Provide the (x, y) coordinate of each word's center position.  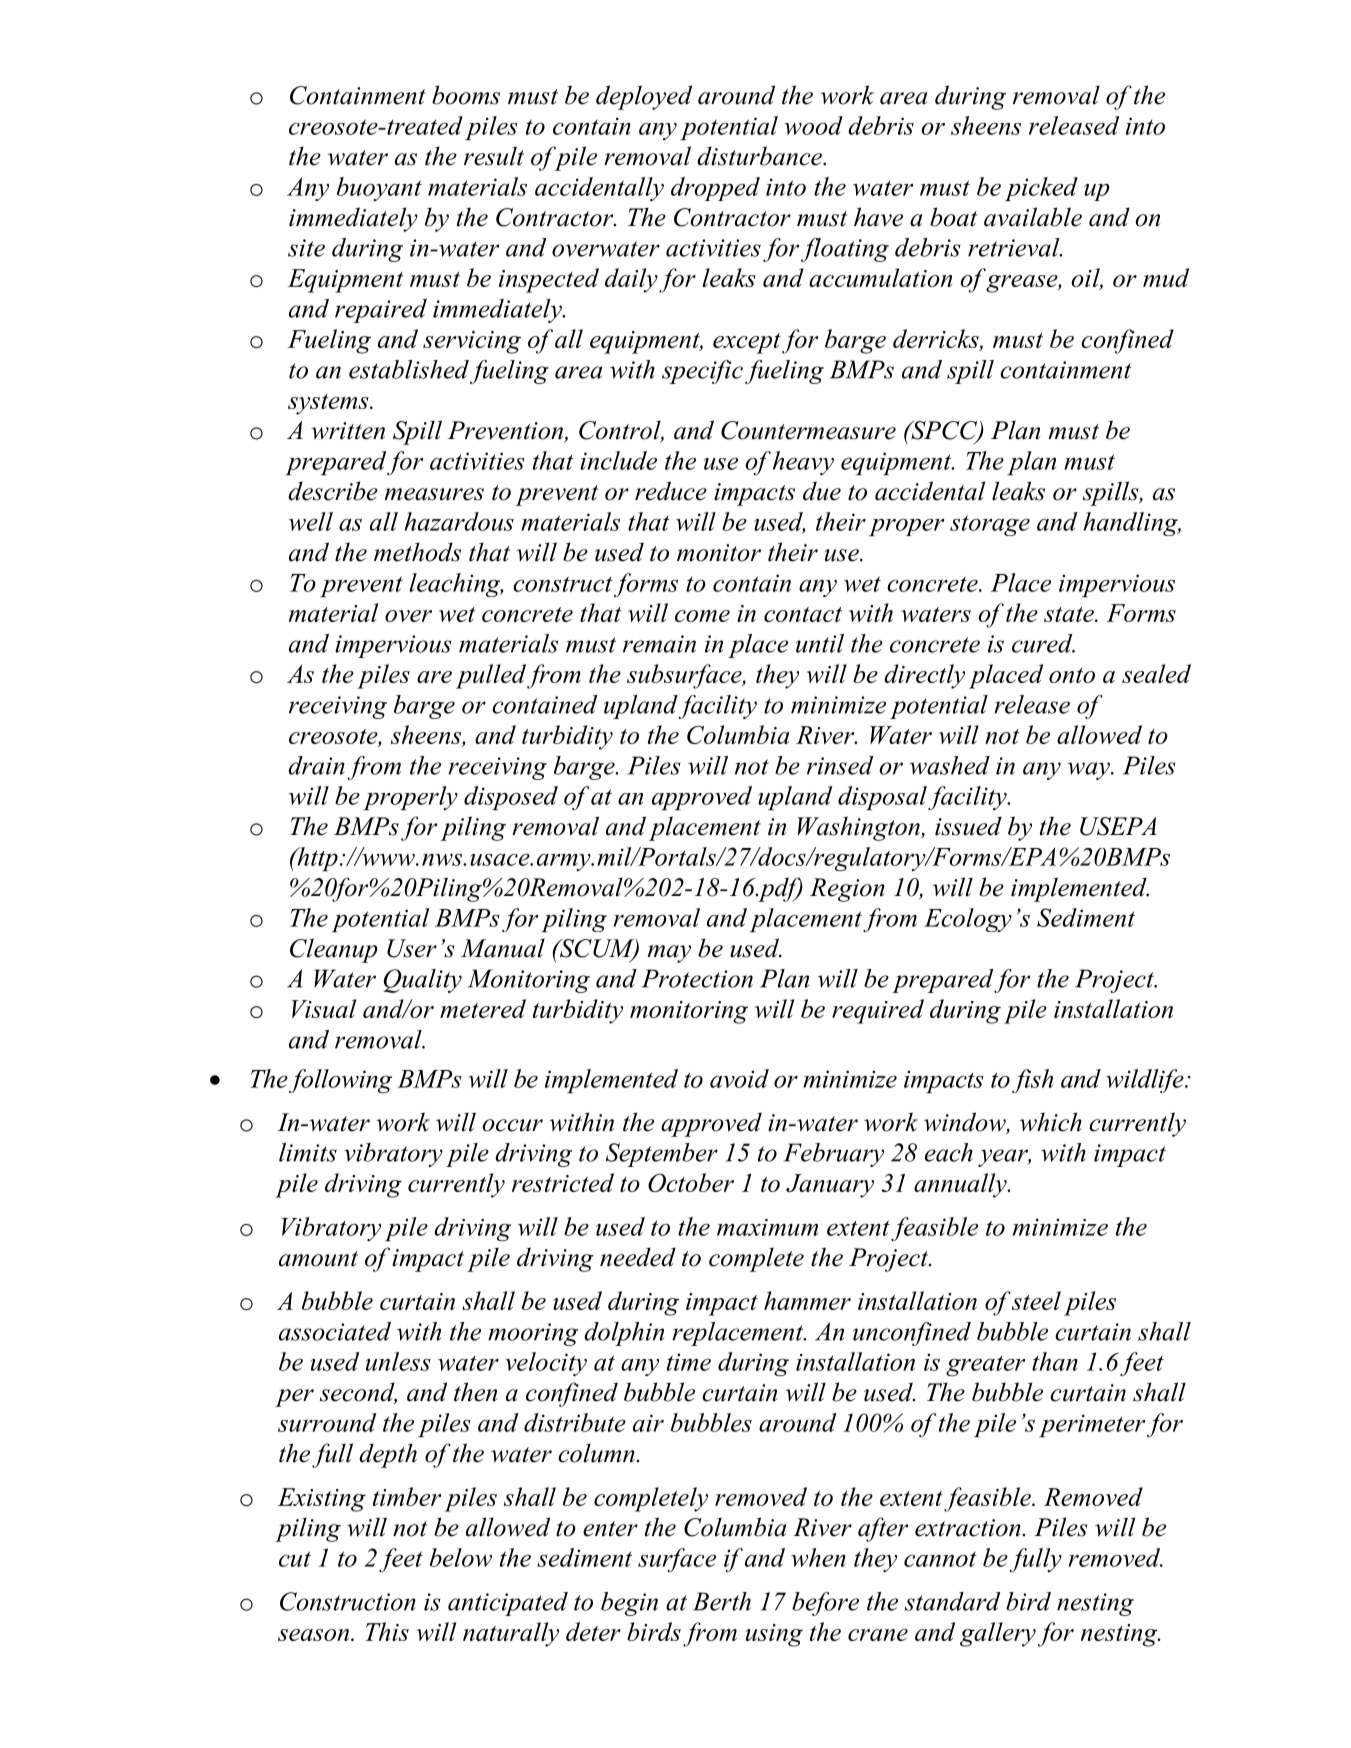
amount (318, 1259)
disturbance (760, 156)
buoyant (379, 189)
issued (968, 826)
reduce (671, 491)
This (387, 1631)
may (669, 954)
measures (434, 494)
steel (1036, 1300)
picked (1041, 189)
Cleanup (334, 950)
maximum (767, 1227)
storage (990, 525)
